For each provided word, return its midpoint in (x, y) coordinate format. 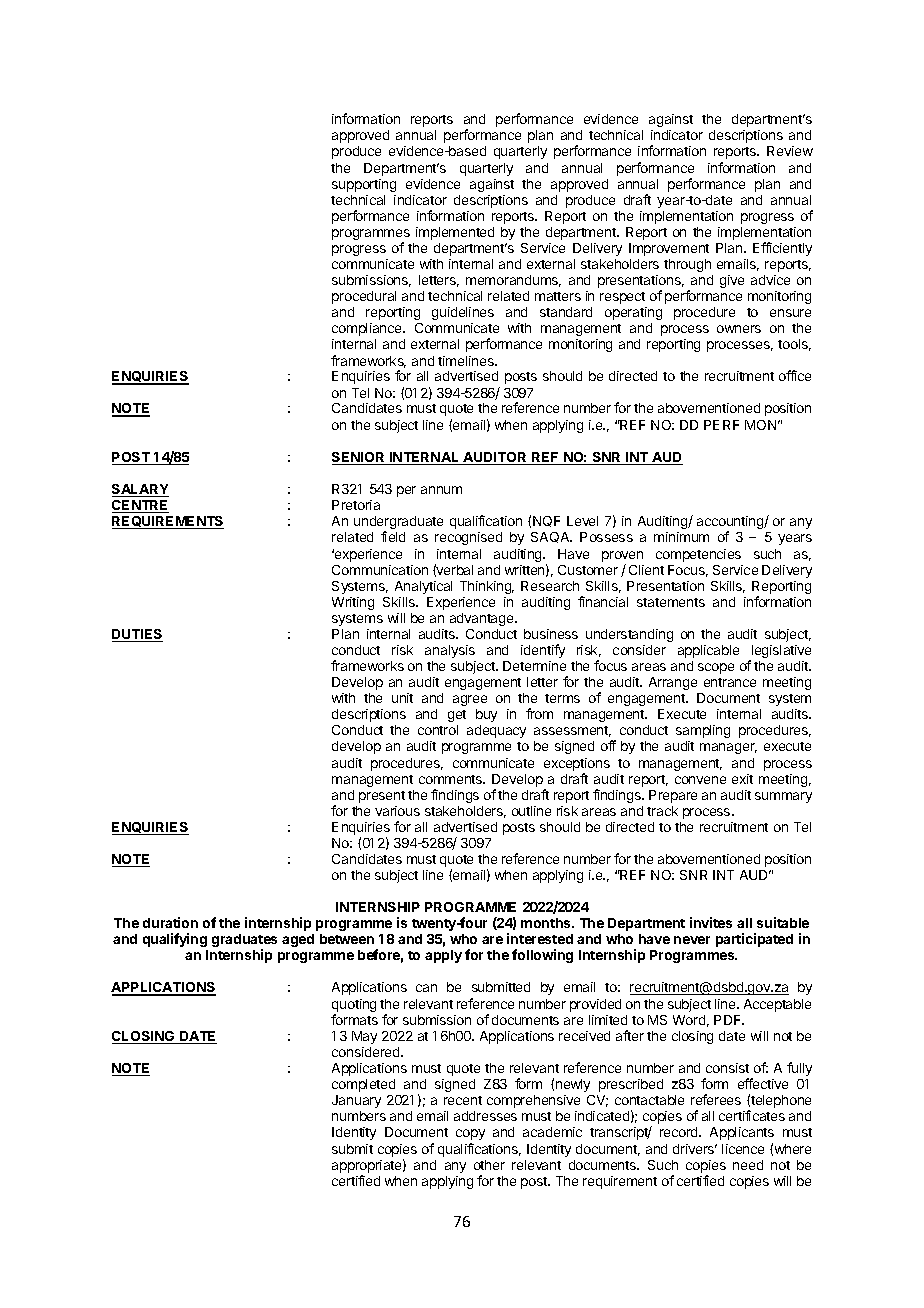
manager (728, 748)
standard (566, 312)
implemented (455, 233)
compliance (368, 329)
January (356, 1101)
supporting (364, 185)
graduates (244, 942)
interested (540, 938)
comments (452, 779)
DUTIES (137, 635)
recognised (468, 538)
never (692, 940)
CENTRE (140, 506)
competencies (698, 555)
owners (739, 329)
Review (790, 151)
